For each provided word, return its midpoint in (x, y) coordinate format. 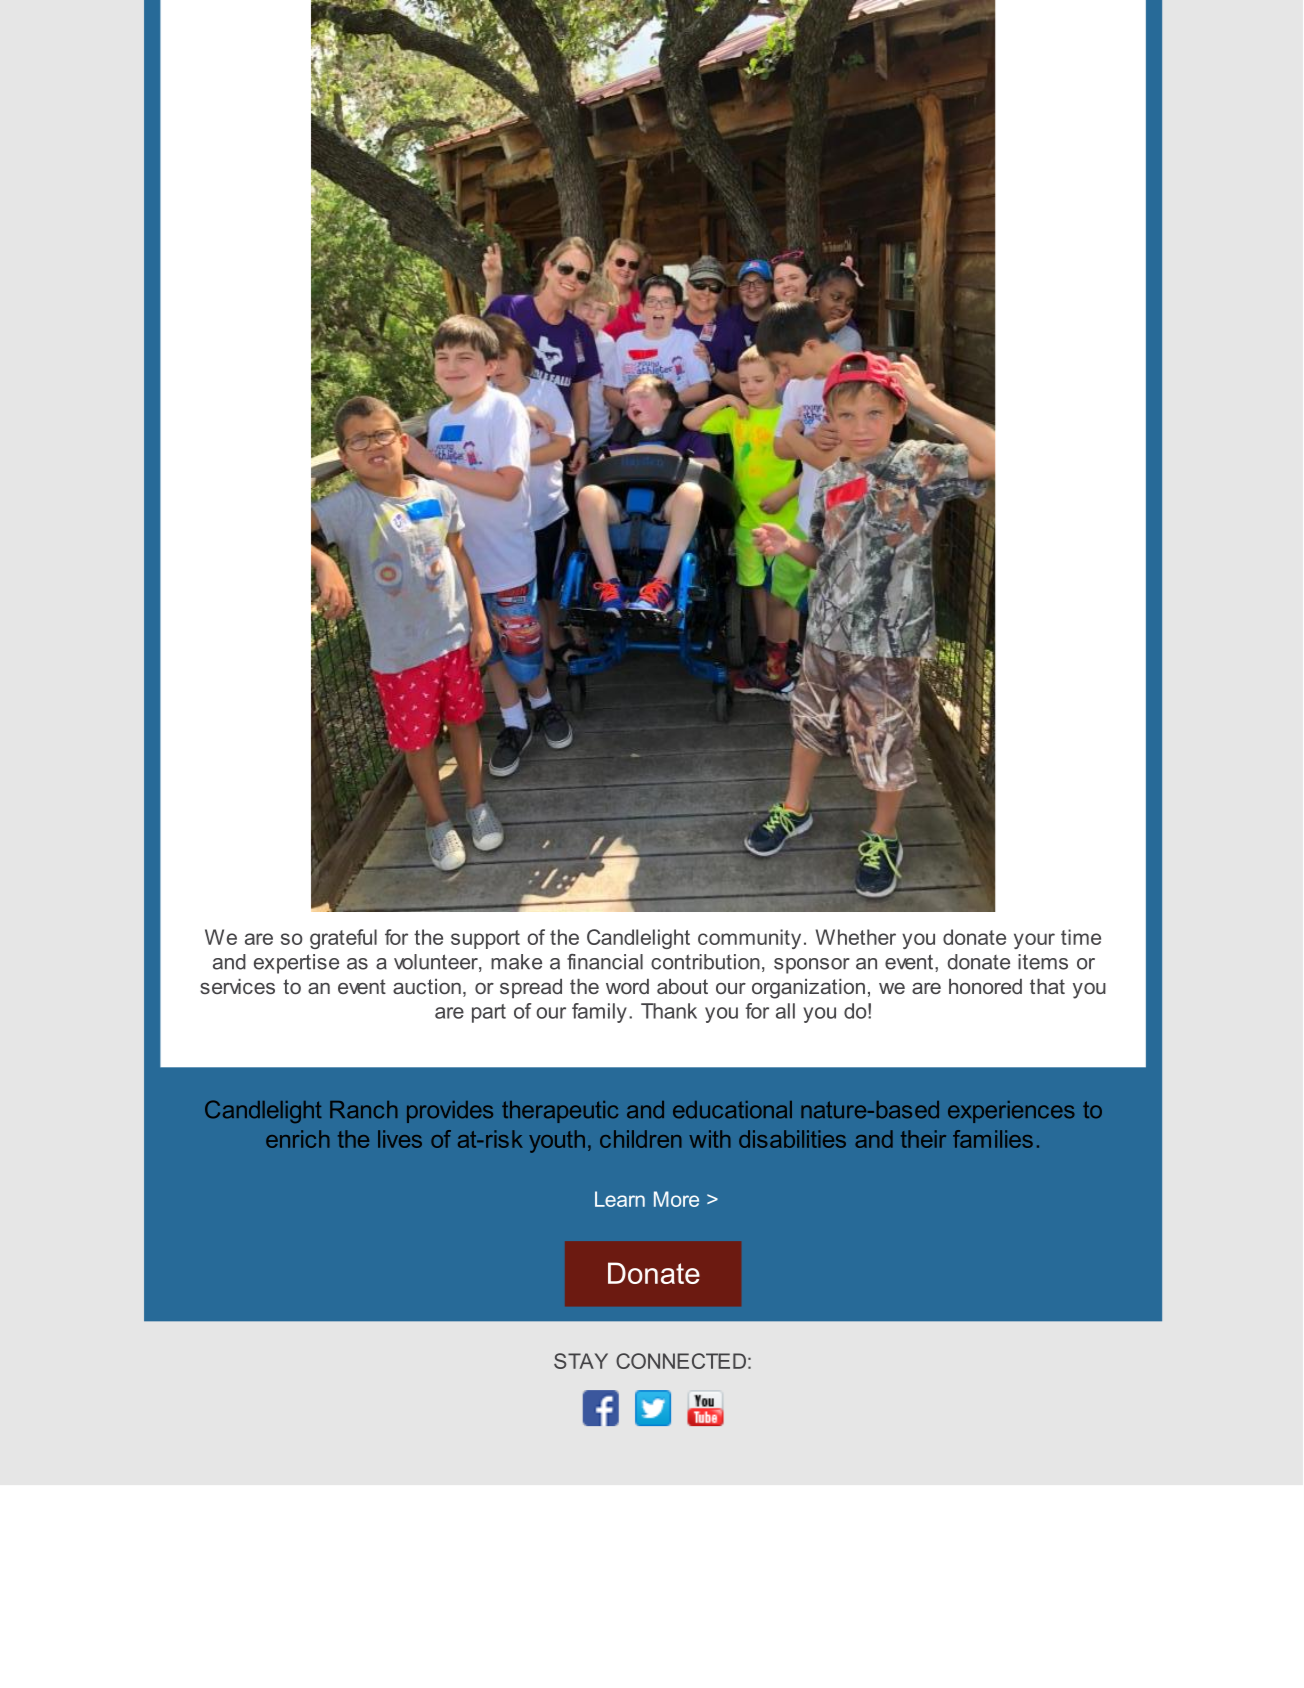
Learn (620, 1199)
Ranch (364, 1110)
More (676, 1199)
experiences (1011, 1112)
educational (732, 1110)
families (993, 1139)
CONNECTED (681, 1361)
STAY (581, 1361)
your (1034, 941)
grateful (343, 939)
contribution (705, 962)
